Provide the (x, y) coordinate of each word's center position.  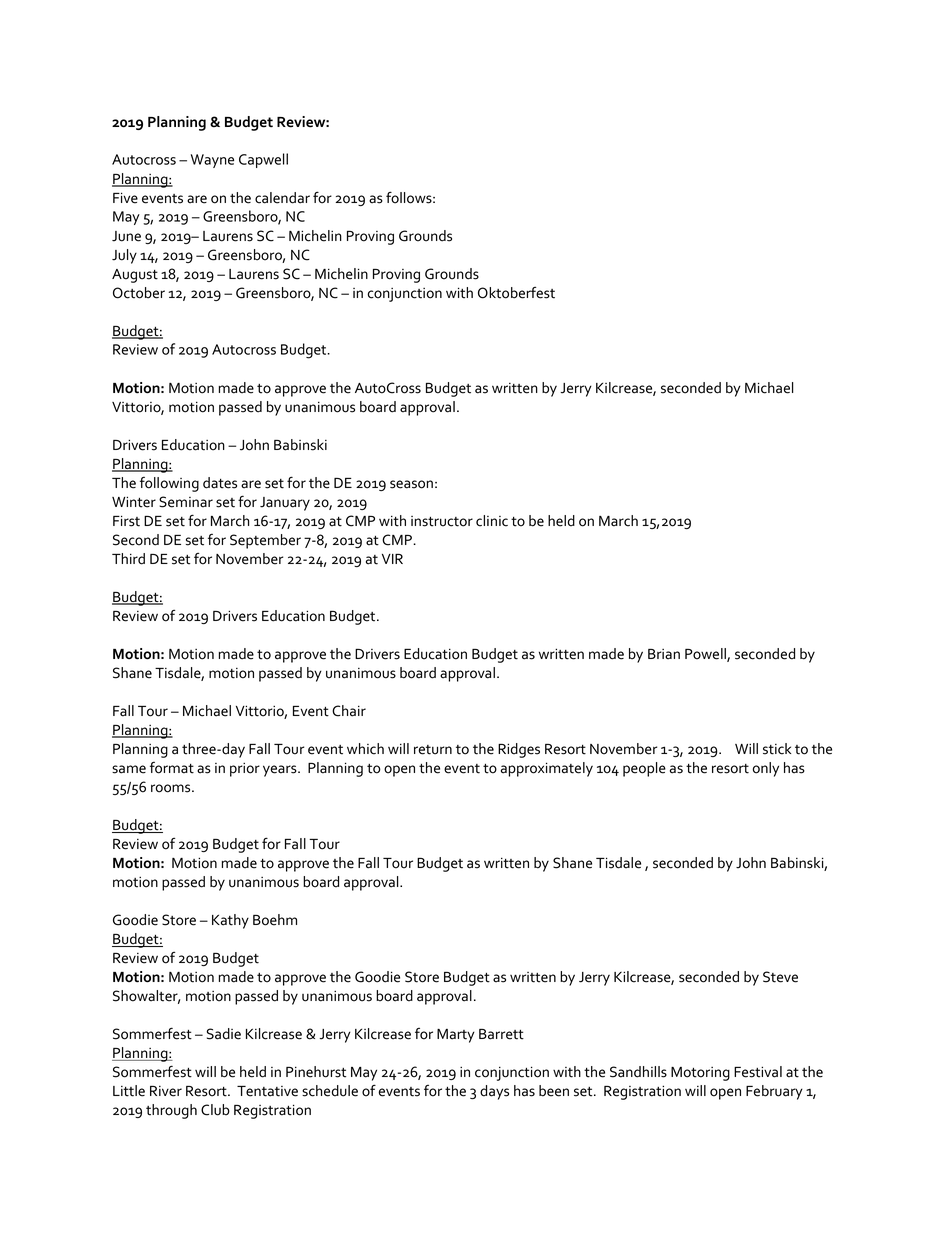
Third (128, 559)
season (411, 484)
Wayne (212, 161)
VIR (392, 559)
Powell (706, 655)
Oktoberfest (516, 292)
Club (215, 1110)
